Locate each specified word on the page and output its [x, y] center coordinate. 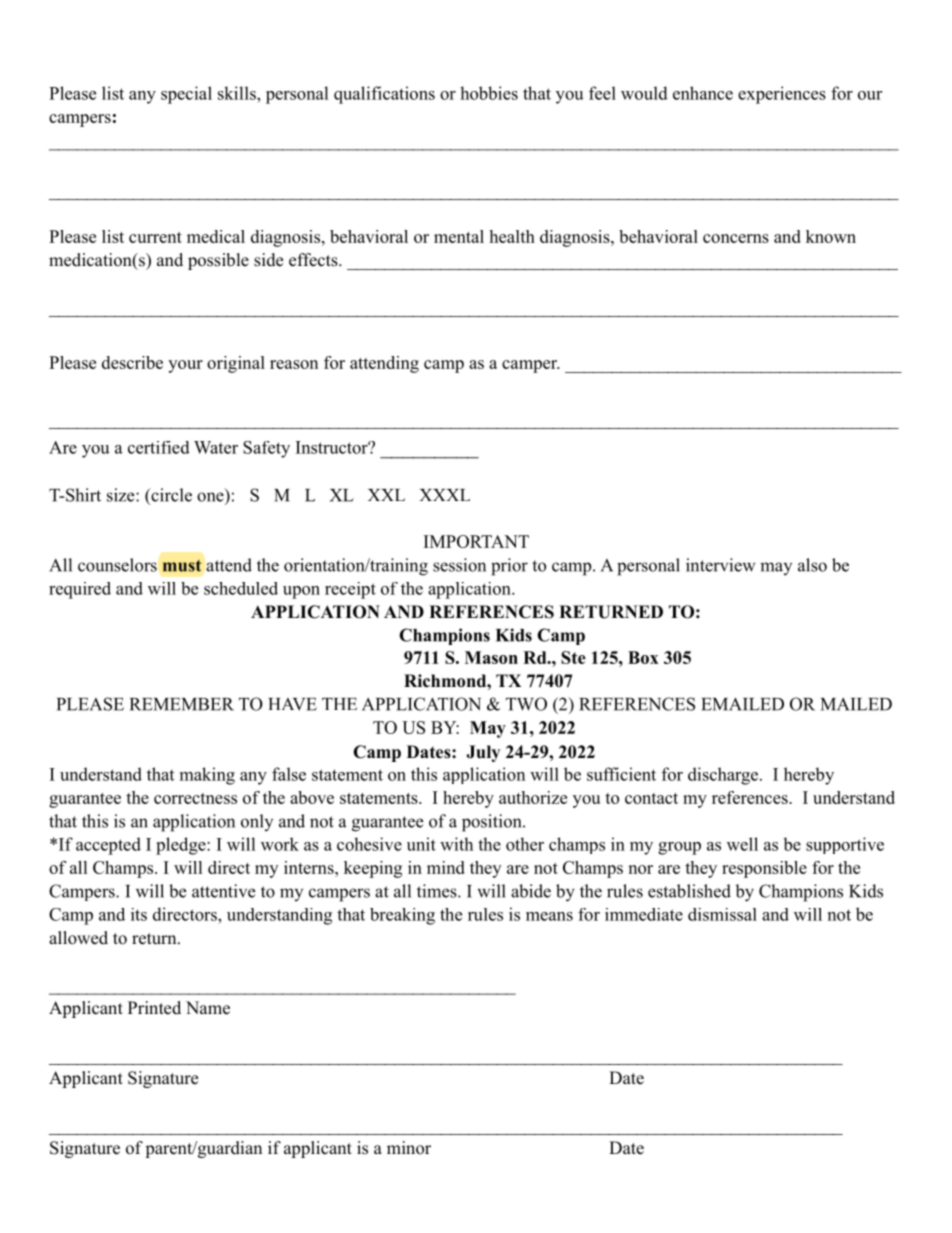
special [186, 95]
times [438, 891]
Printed [154, 1008]
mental [459, 236]
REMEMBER [182, 704]
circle [170, 495]
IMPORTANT [476, 541]
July [483, 753]
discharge [724, 776]
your [185, 366]
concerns [736, 238]
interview [721, 565]
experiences [782, 95]
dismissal [722, 914]
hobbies [489, 93]
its [139, 914]
